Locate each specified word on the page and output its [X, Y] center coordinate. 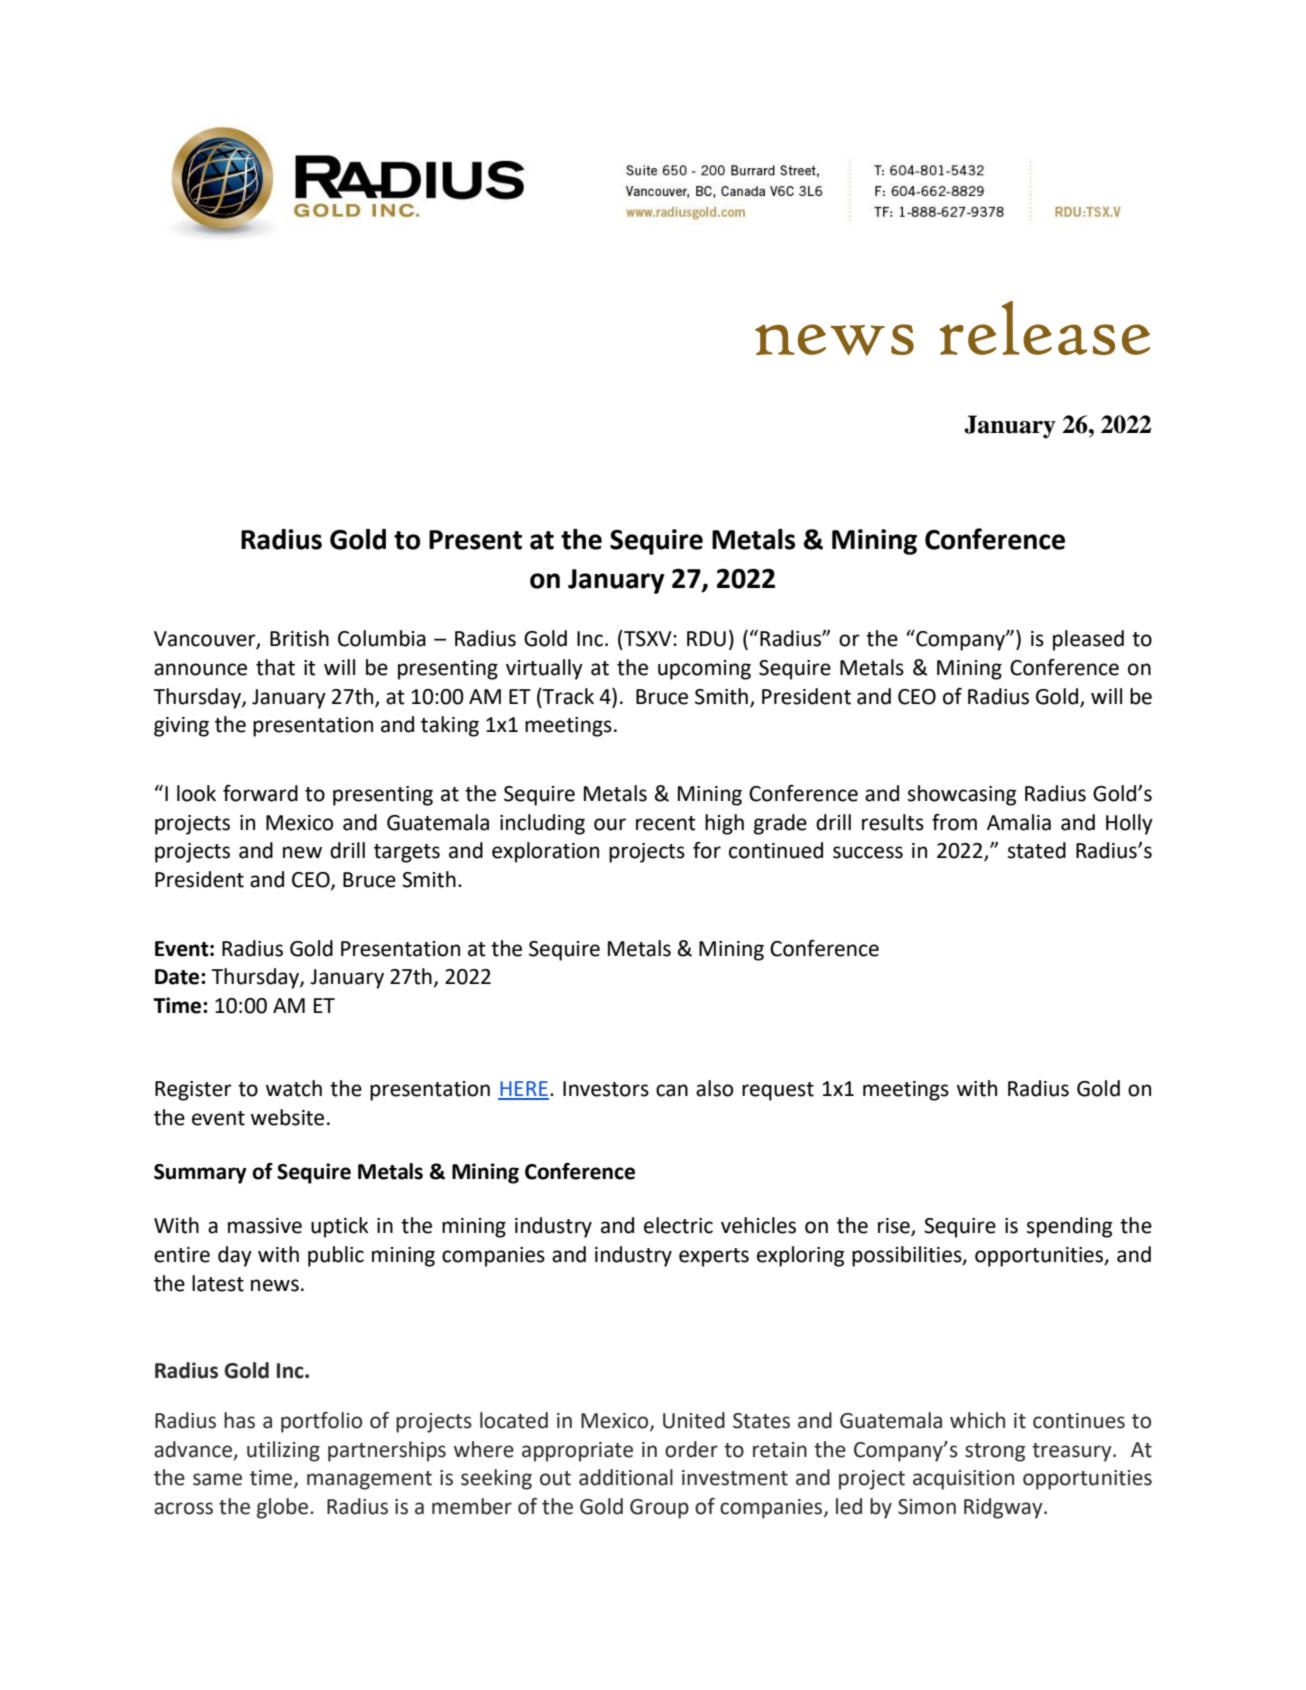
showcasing [962, 795]
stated [1037, 850]
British [299, 638]
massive [265, 1226]
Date [178, 977]
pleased [1088, 640]
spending [1069, 1227]
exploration [545, 852]
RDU [706, 639]
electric [678, 1225]
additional [626, 1477]
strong [995, 1452]
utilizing [283, 1451]
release [1044, 328]
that [275, 667]
